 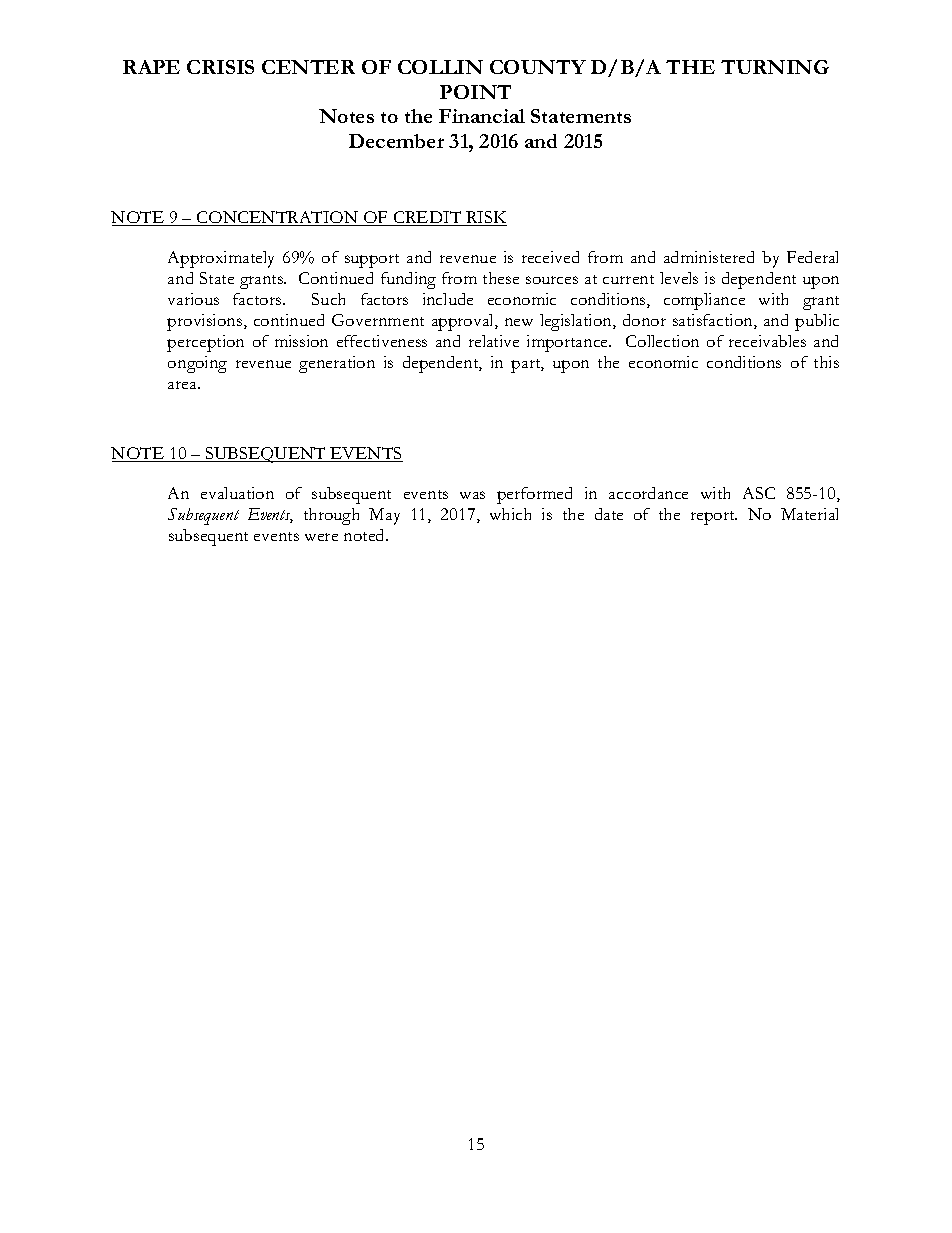 I want to click on CENTER, so click(x=308, y=67).
